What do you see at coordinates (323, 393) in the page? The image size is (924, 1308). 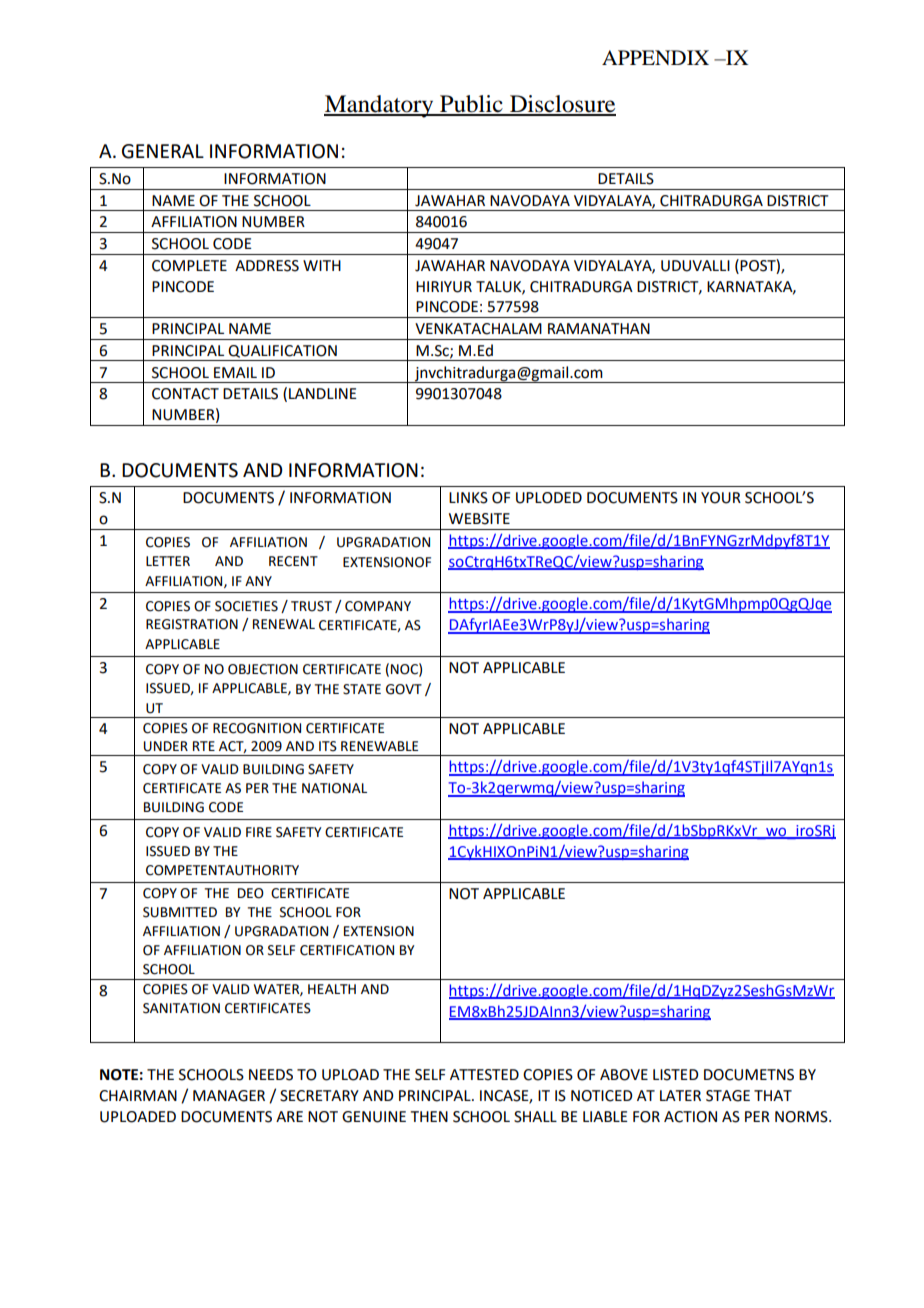 I see `LANDLINE` at bounding box center [323, 393].
